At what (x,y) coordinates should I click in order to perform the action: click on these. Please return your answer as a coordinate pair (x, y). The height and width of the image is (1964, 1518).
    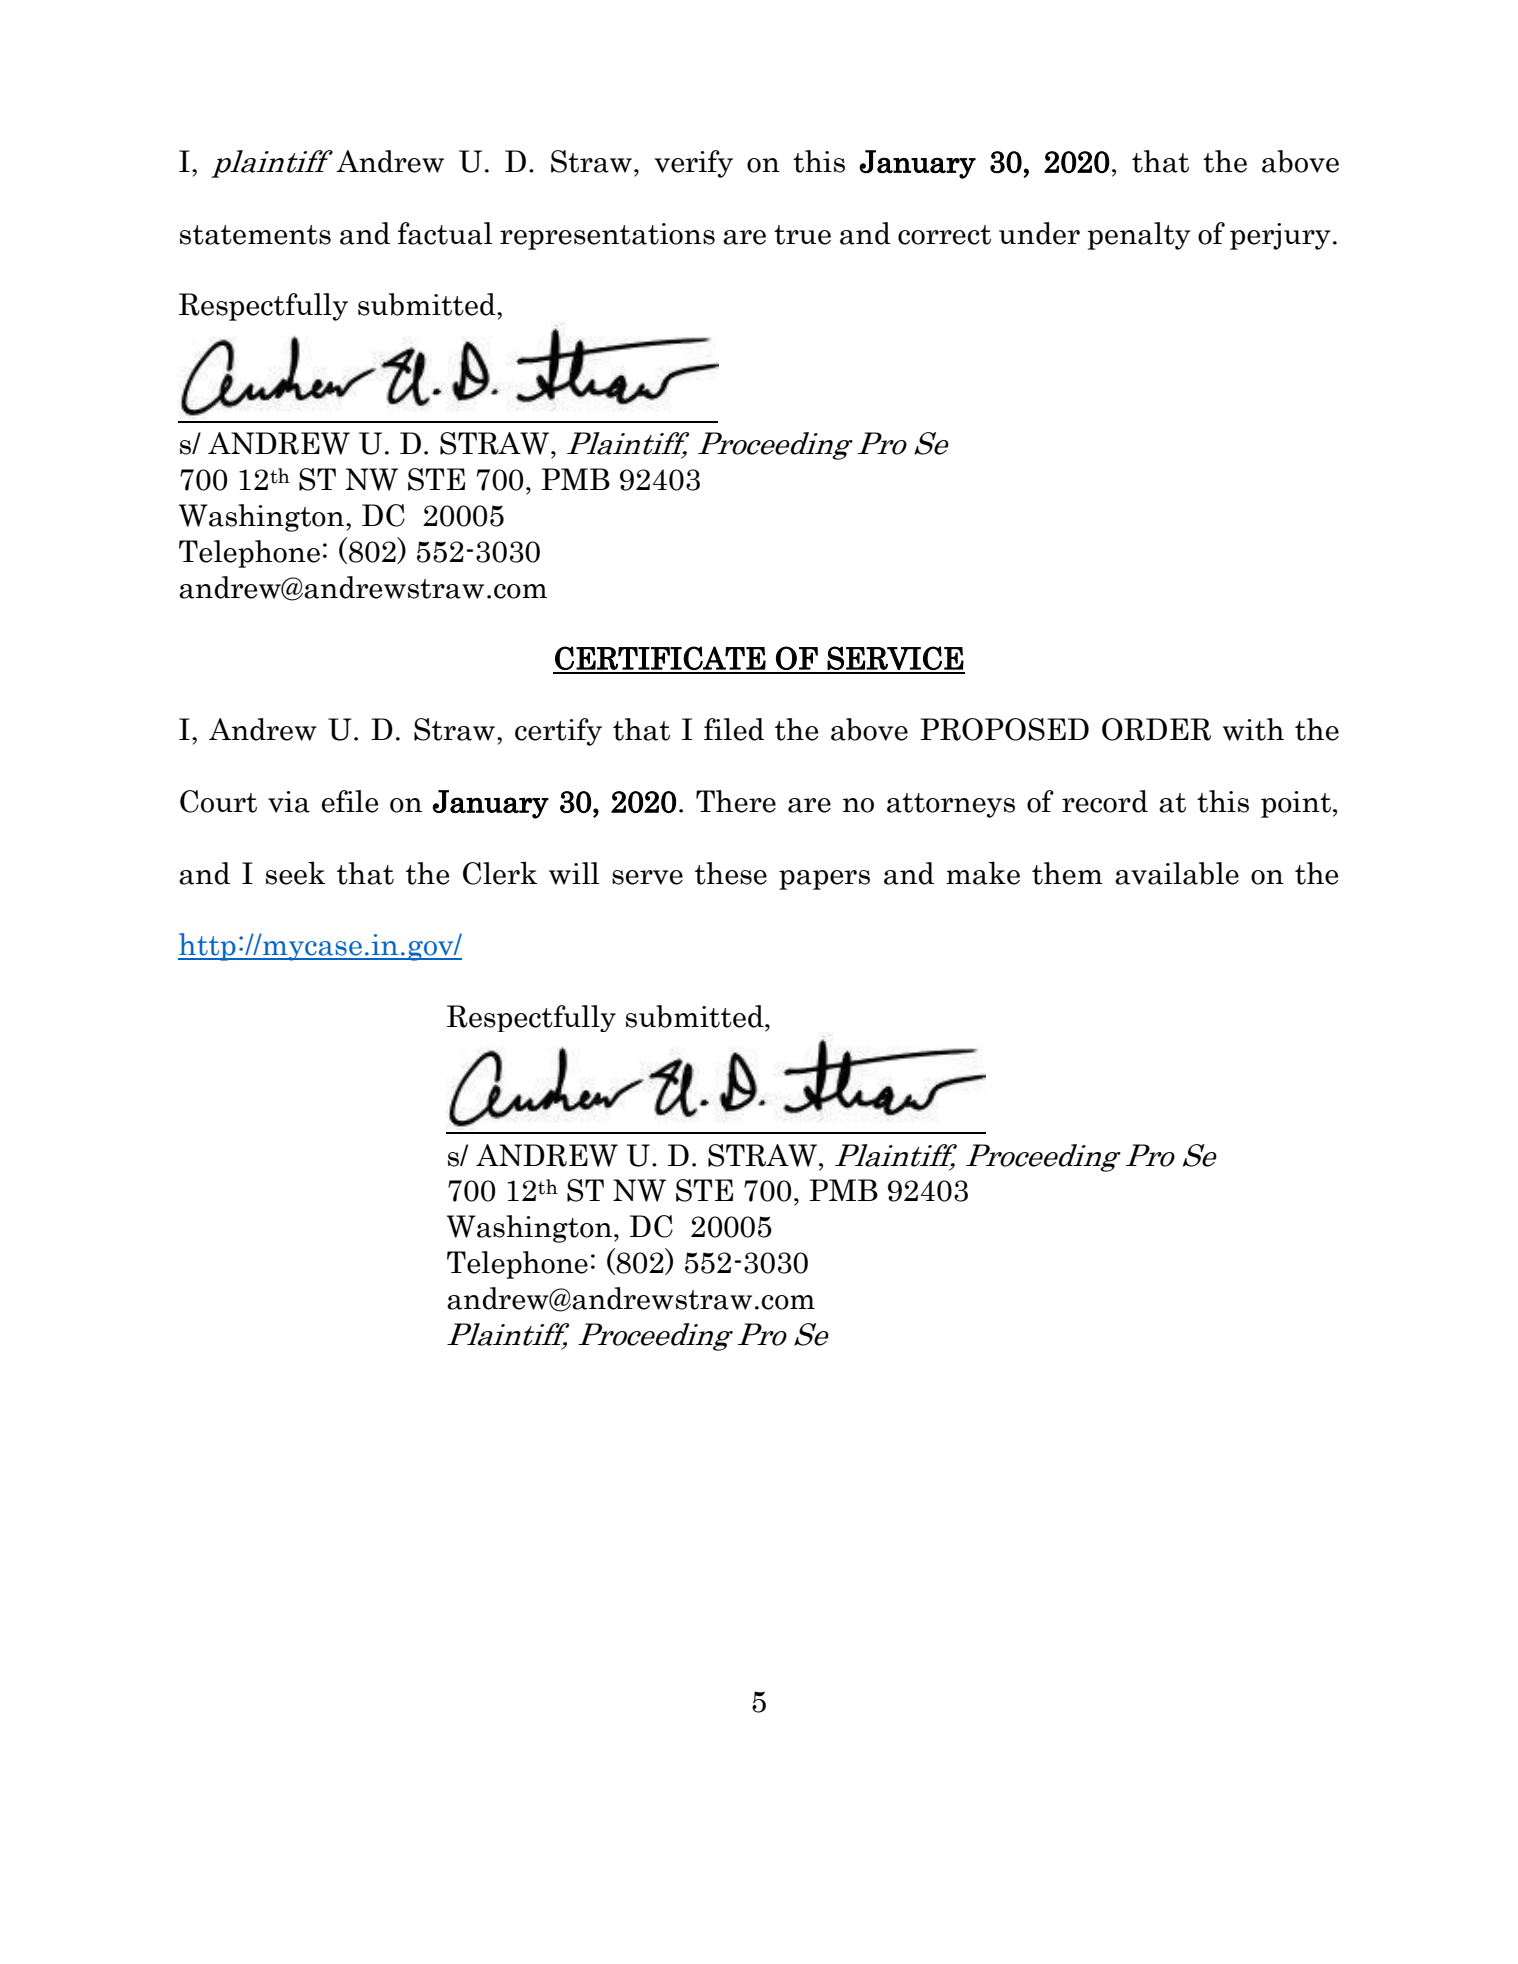
    Looking at the image, I should click on (731, 873).
